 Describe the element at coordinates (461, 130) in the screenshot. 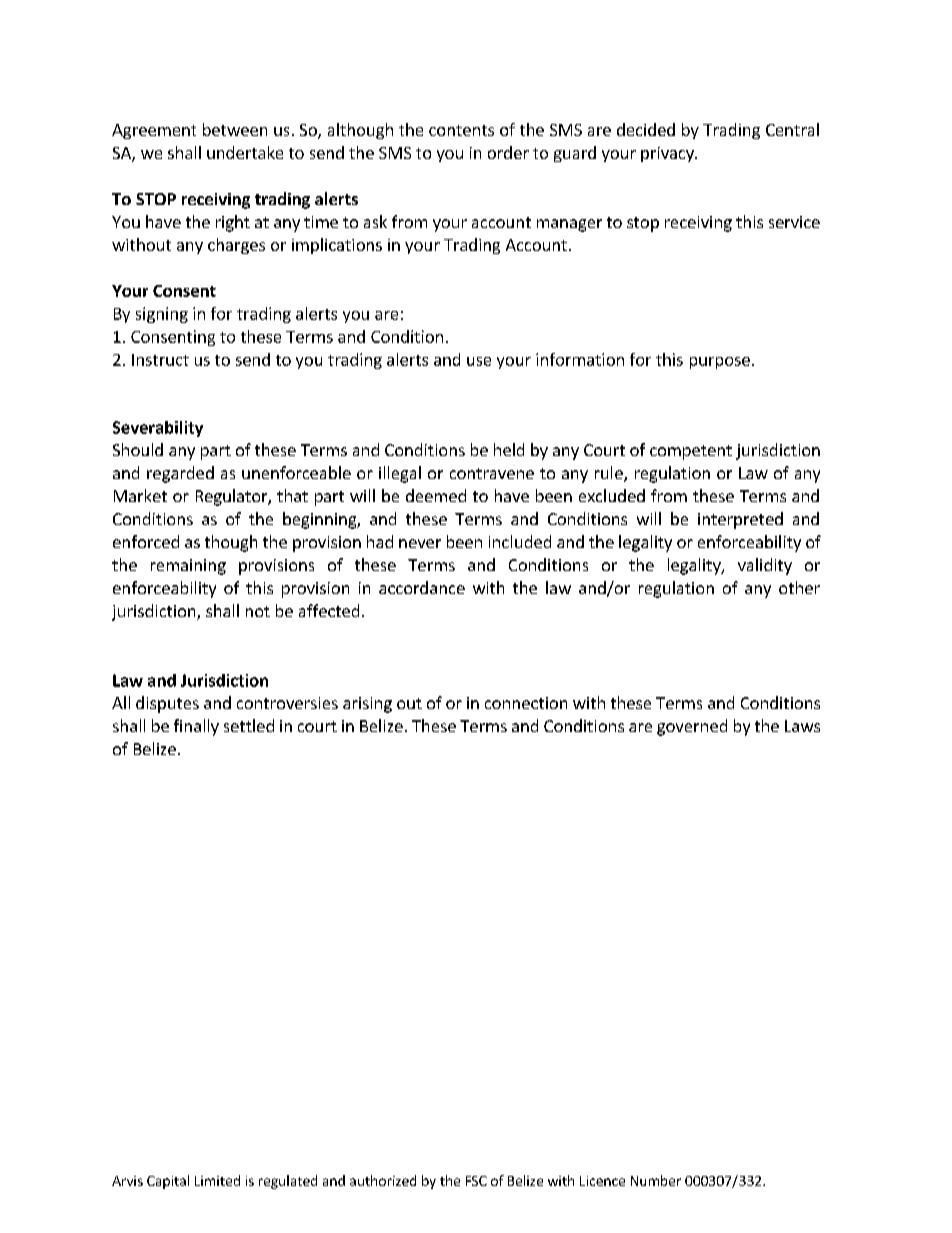

I see `contents` at that location.
